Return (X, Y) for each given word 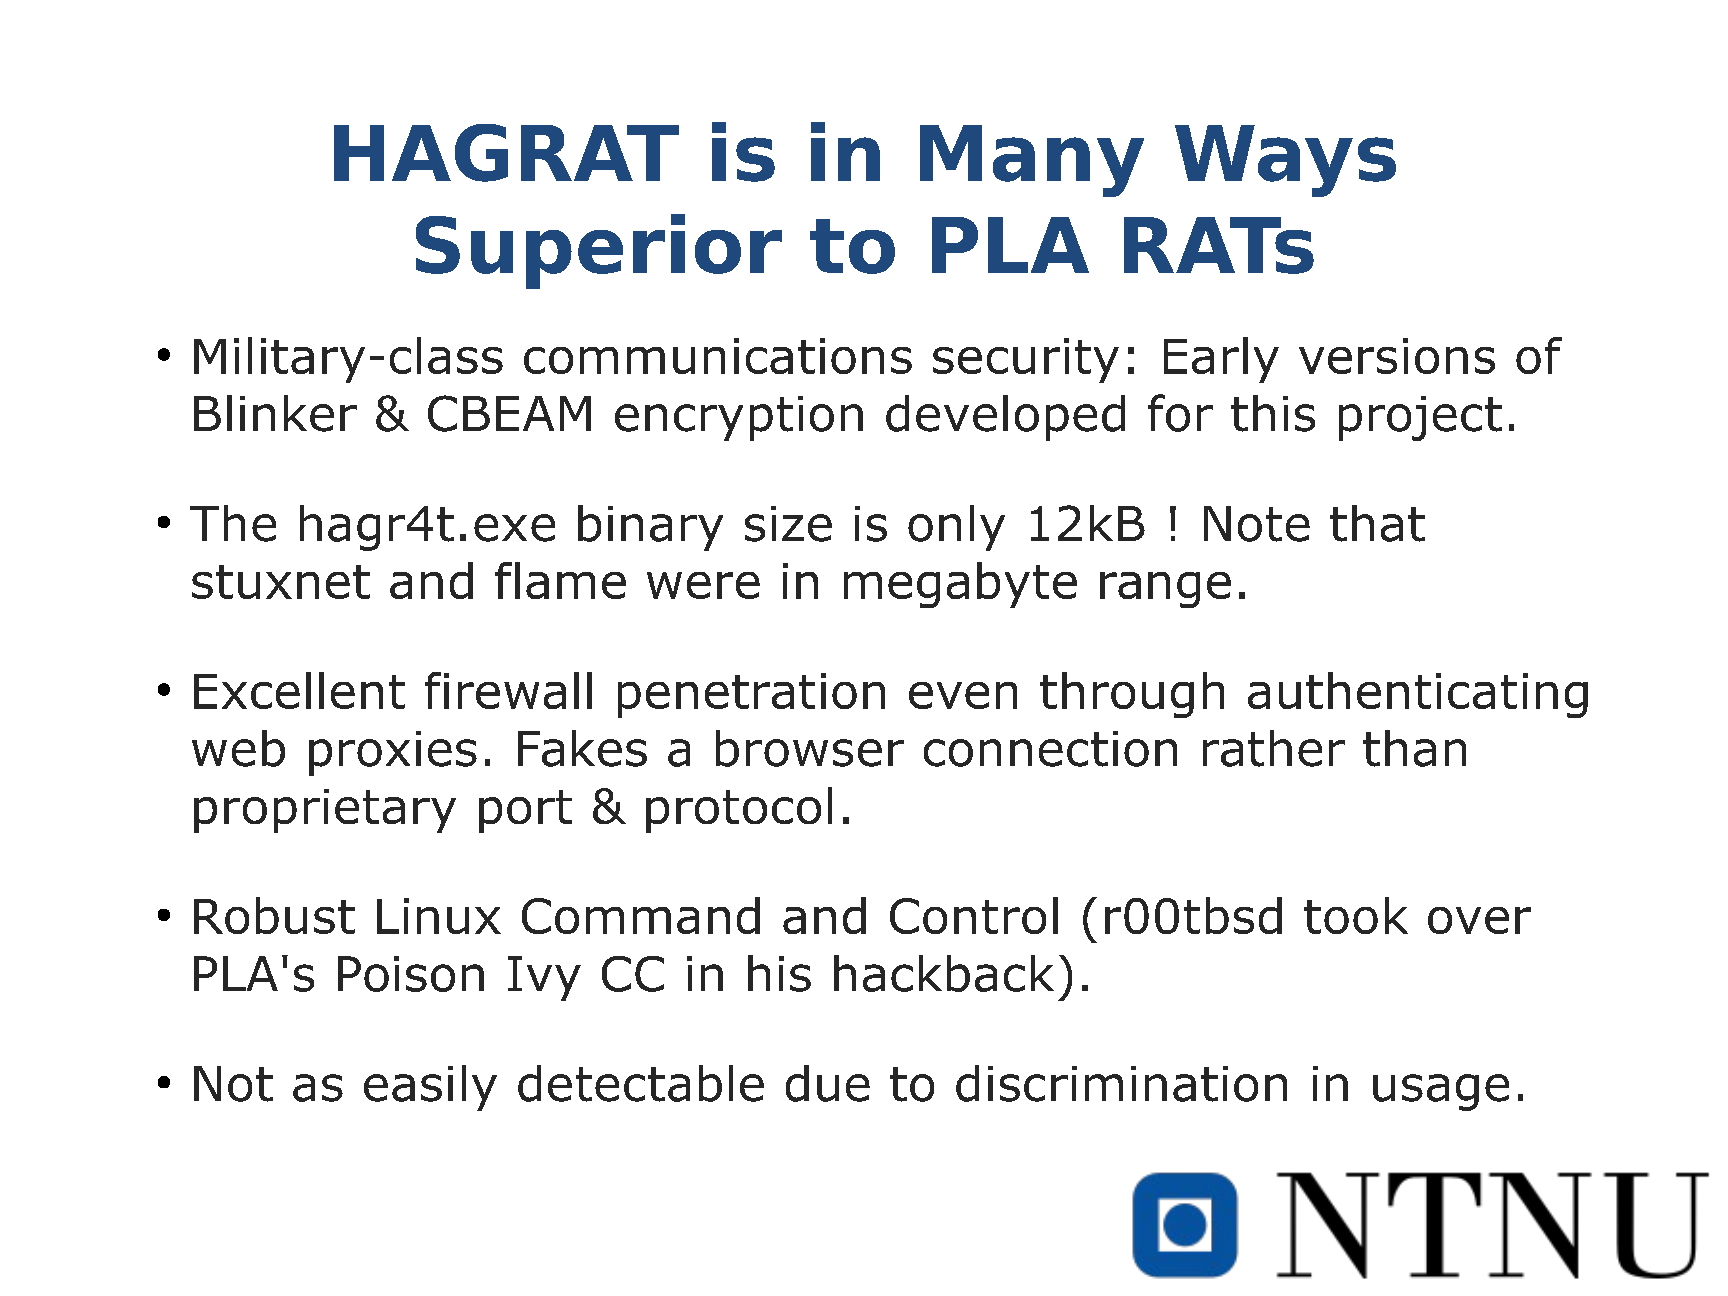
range (1165, 590)
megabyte (960, 585)
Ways (1285, 161)
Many (1032, 161)
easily (430, 1088)
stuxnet (281, 582)
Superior (599, 251)
